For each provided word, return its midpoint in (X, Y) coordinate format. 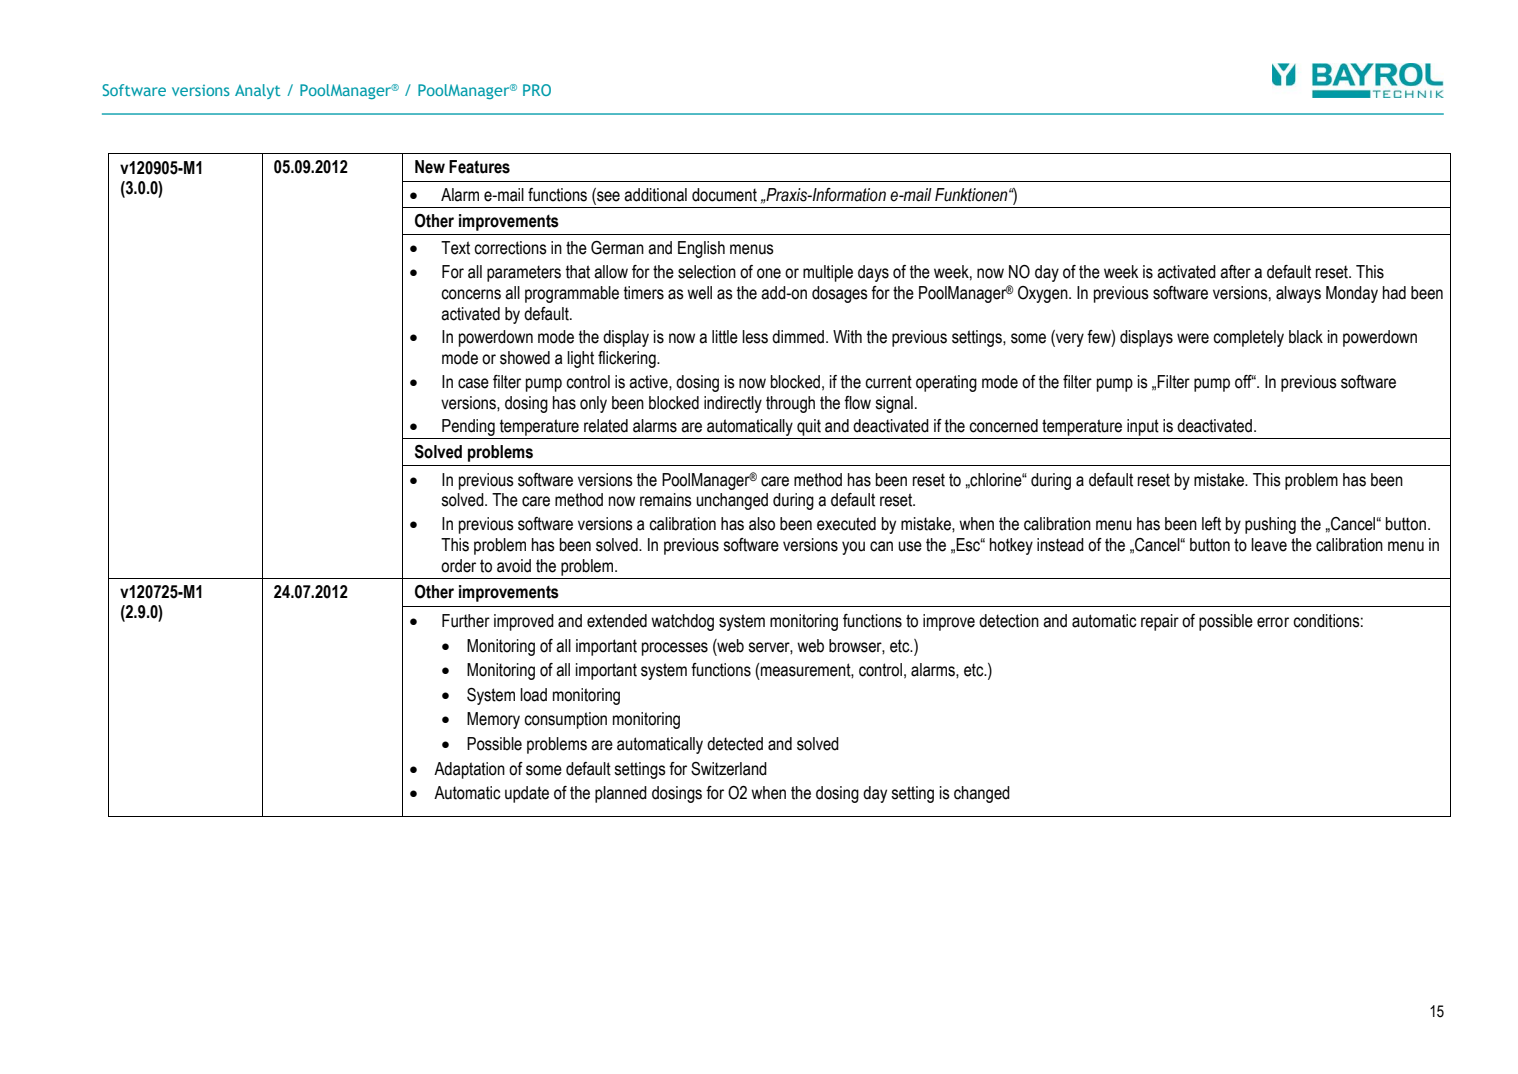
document (724, 195)
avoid (514, 566)
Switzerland (729, 769)
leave (1269, 545)
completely (1248, 338)
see (607, 196)
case (473, 383)
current (888, 382)
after (1235, 272)
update (527, 794)
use (910, 546)
